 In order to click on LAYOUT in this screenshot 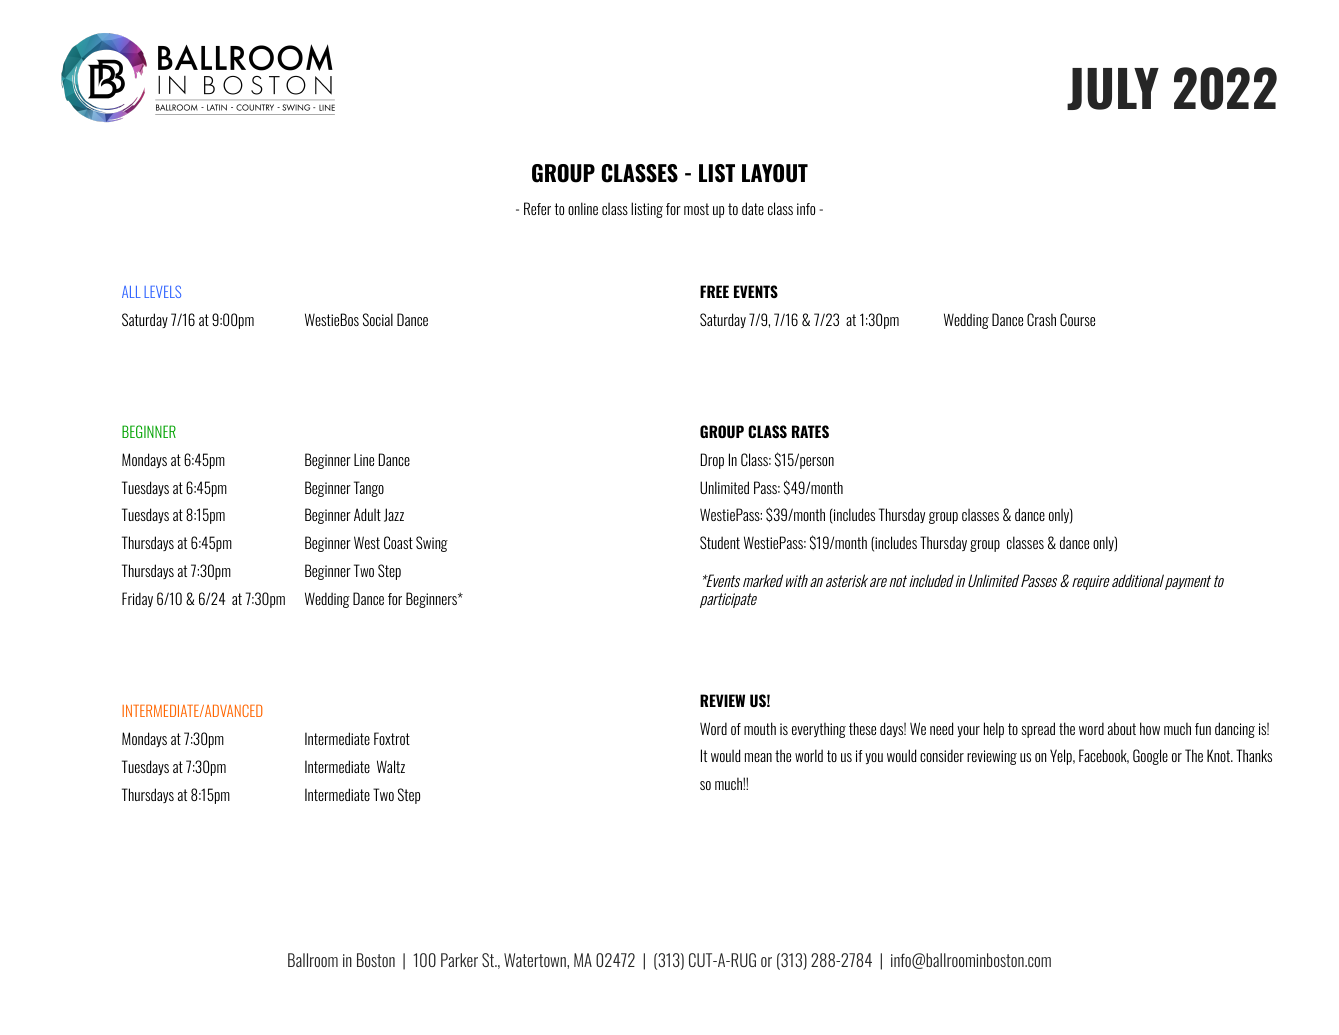, I will do `click(775, 173)`.
